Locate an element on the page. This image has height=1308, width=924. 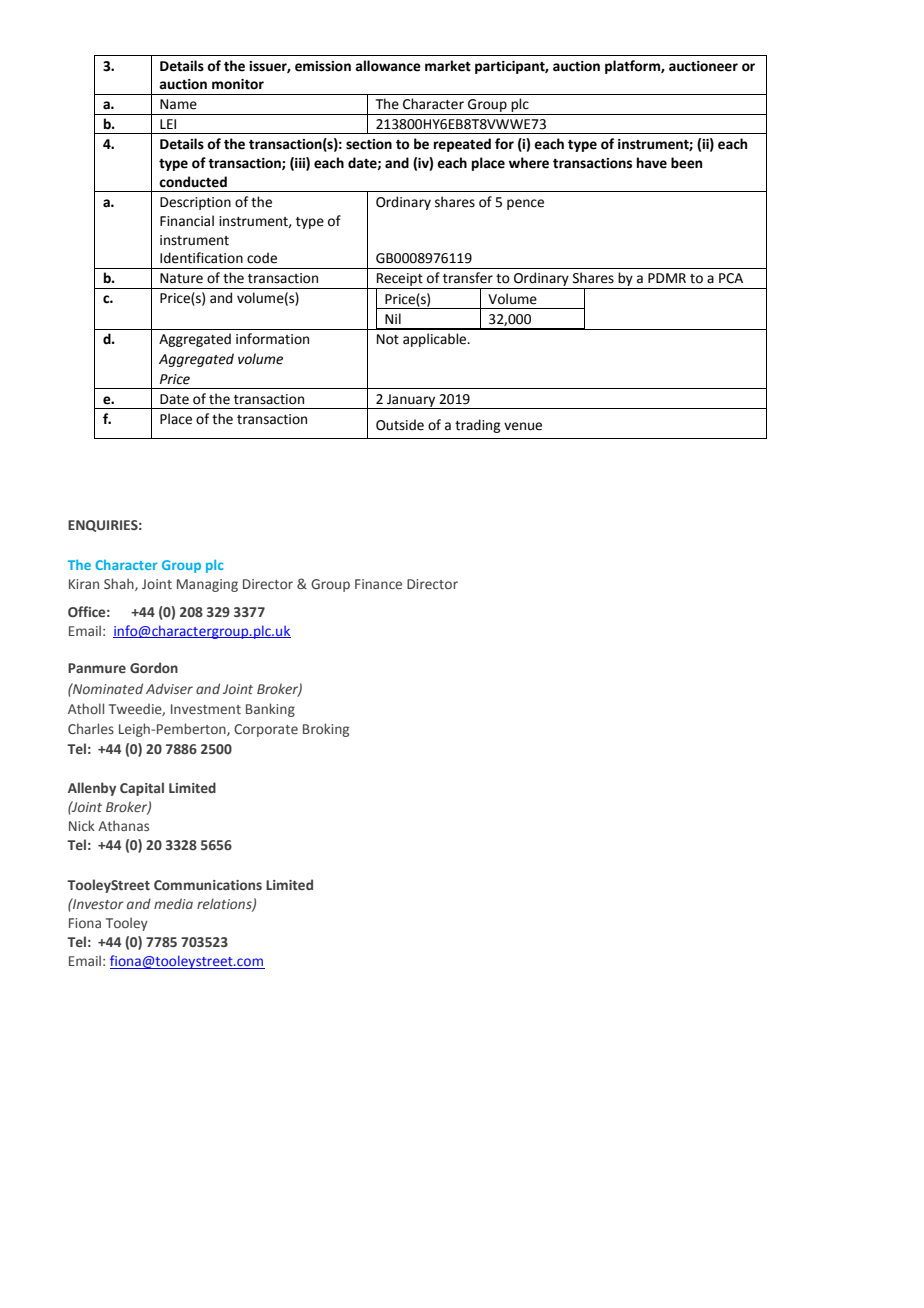
have is located at coordinates (652, 163).
